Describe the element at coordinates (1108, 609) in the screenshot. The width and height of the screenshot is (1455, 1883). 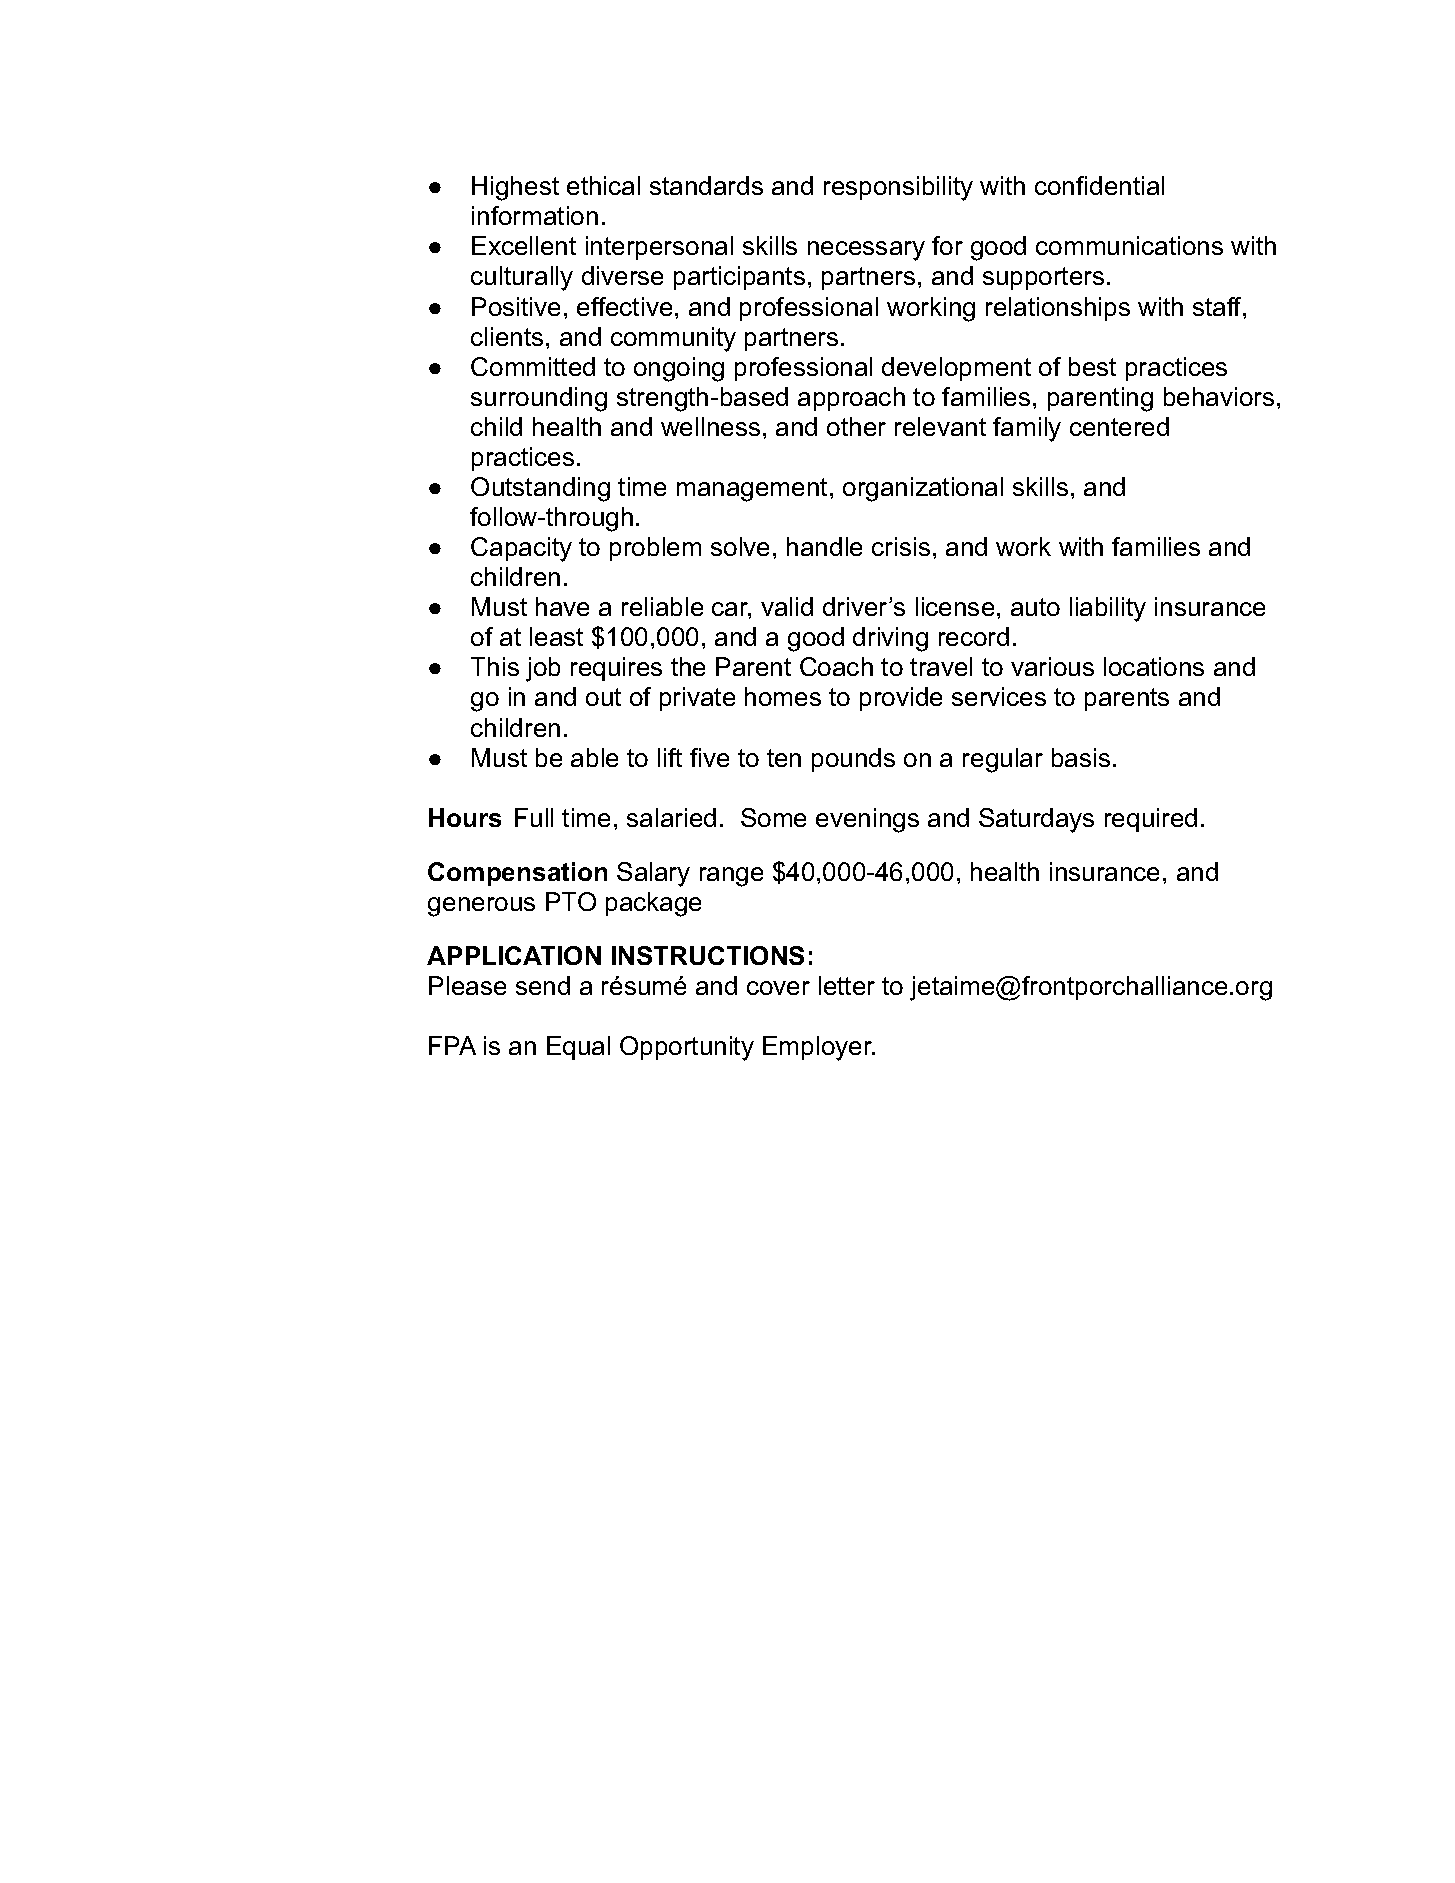
I see `liability` at that location.
